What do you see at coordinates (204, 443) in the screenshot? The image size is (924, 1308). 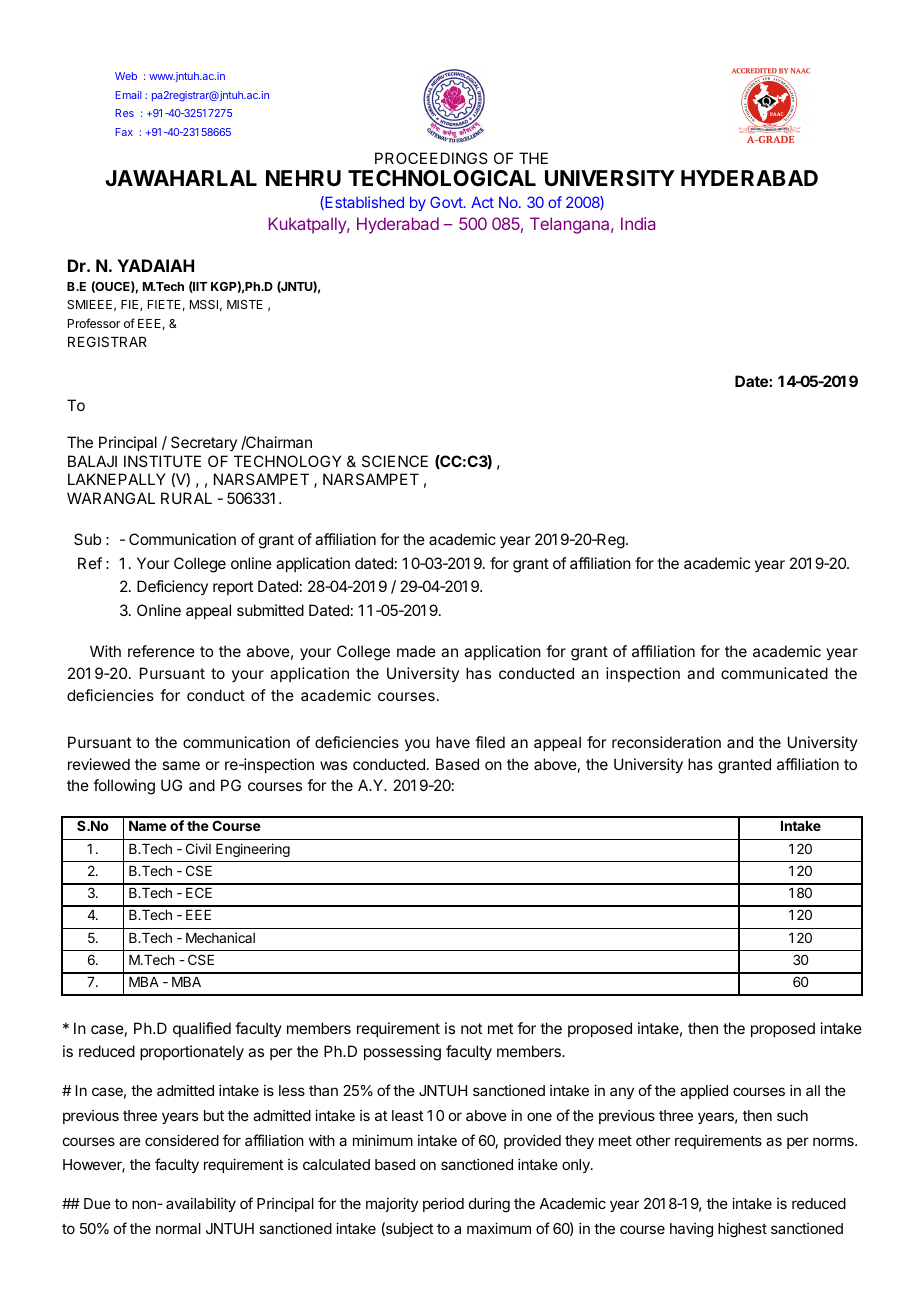 I see `Secretary` at bounding box center [204, 443].
